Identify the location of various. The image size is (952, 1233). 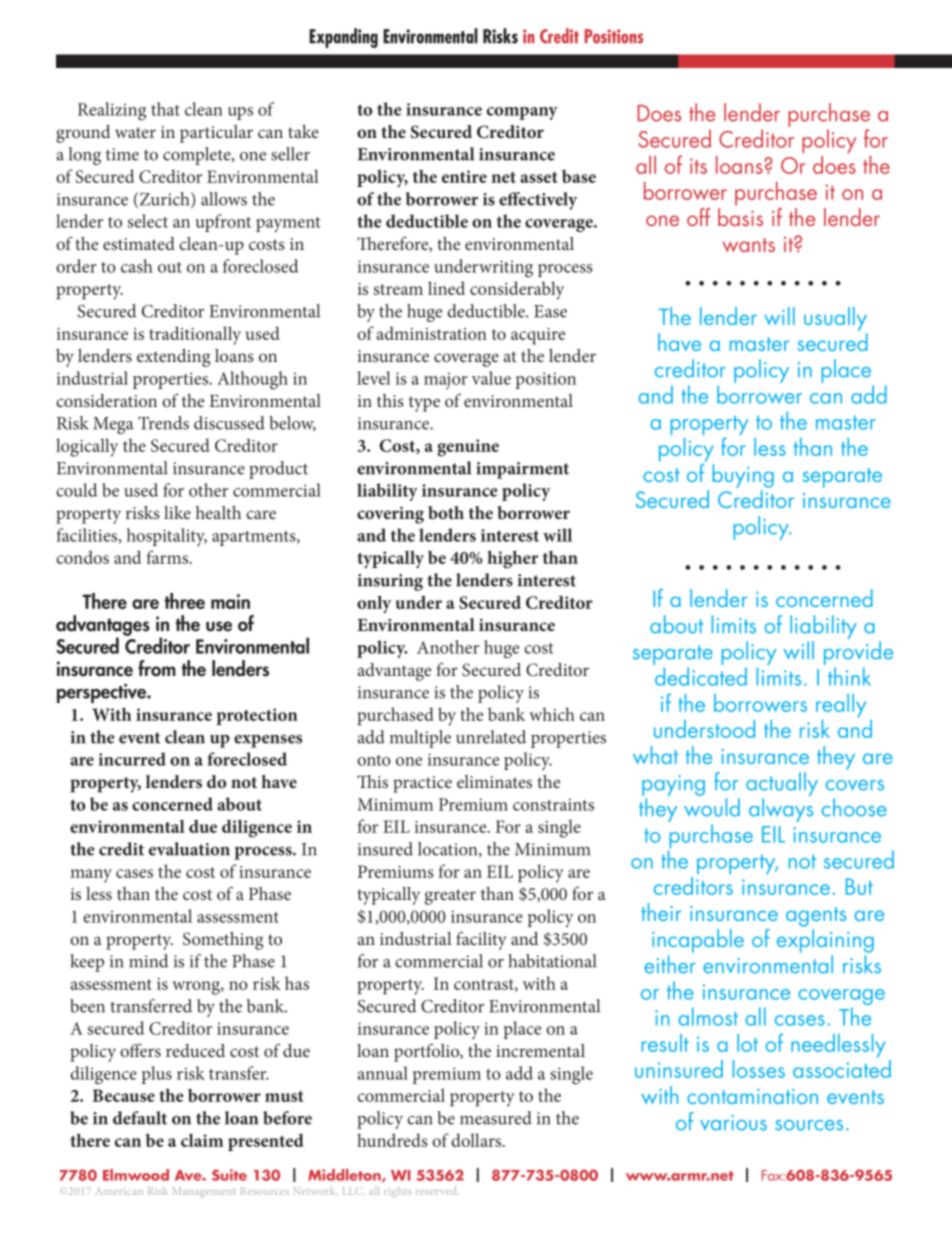
(733, 1123).
